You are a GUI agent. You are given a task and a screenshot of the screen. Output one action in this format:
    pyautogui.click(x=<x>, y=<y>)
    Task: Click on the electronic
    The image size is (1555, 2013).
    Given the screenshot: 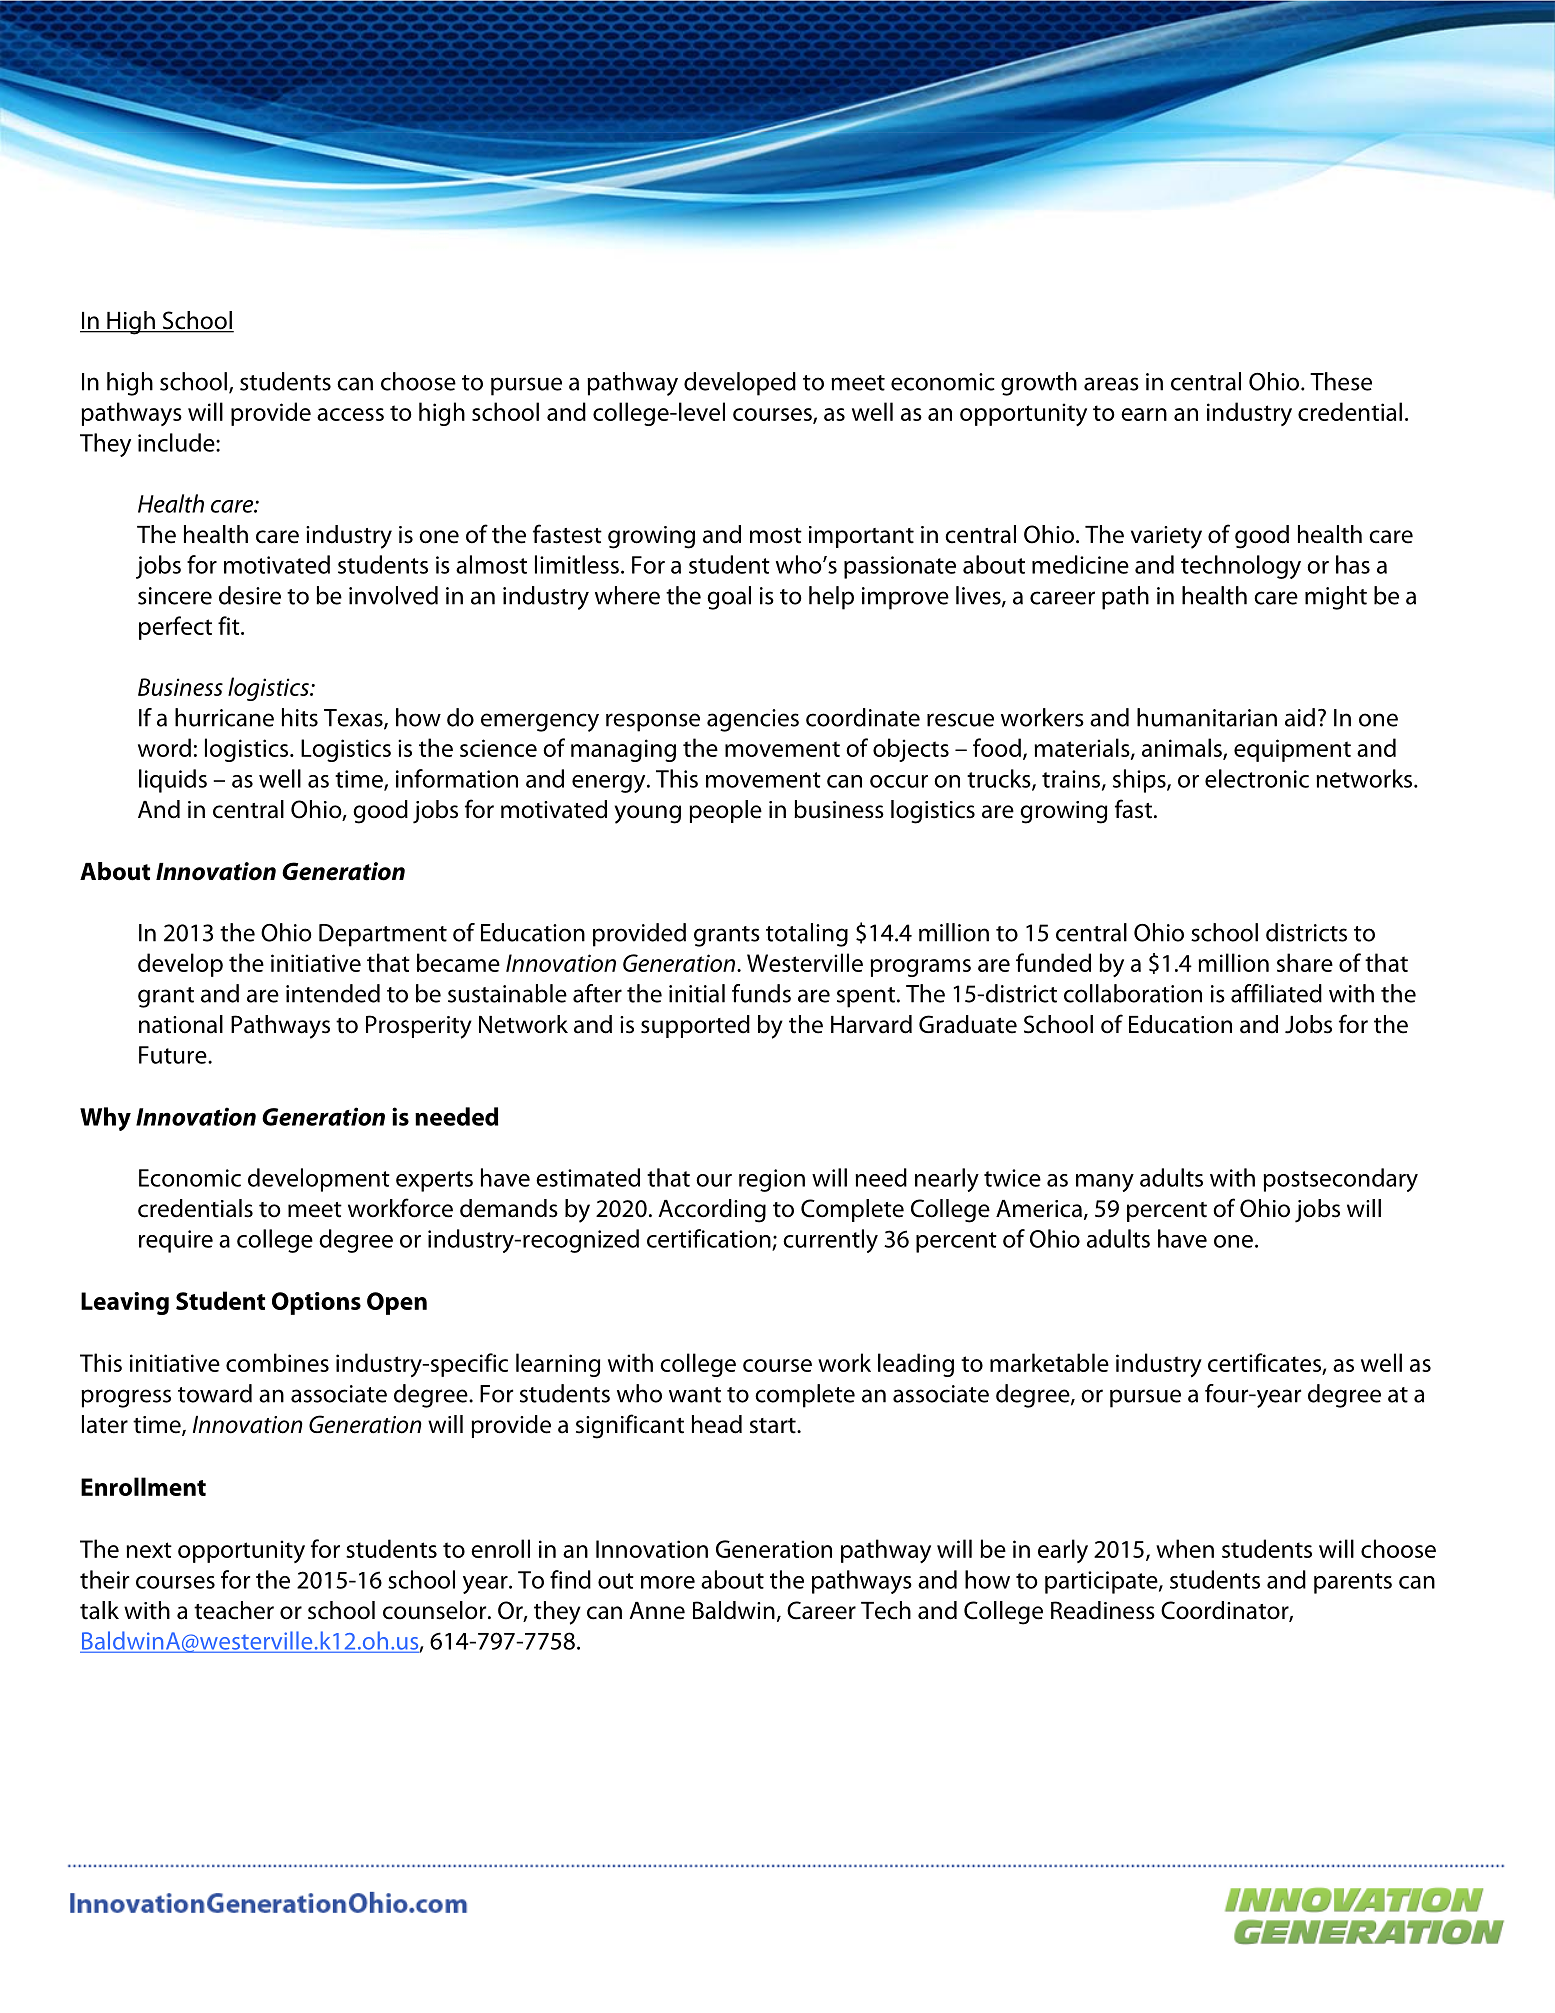 What is the action you would take?
    pyautogui.click(x=1257, y=778)
